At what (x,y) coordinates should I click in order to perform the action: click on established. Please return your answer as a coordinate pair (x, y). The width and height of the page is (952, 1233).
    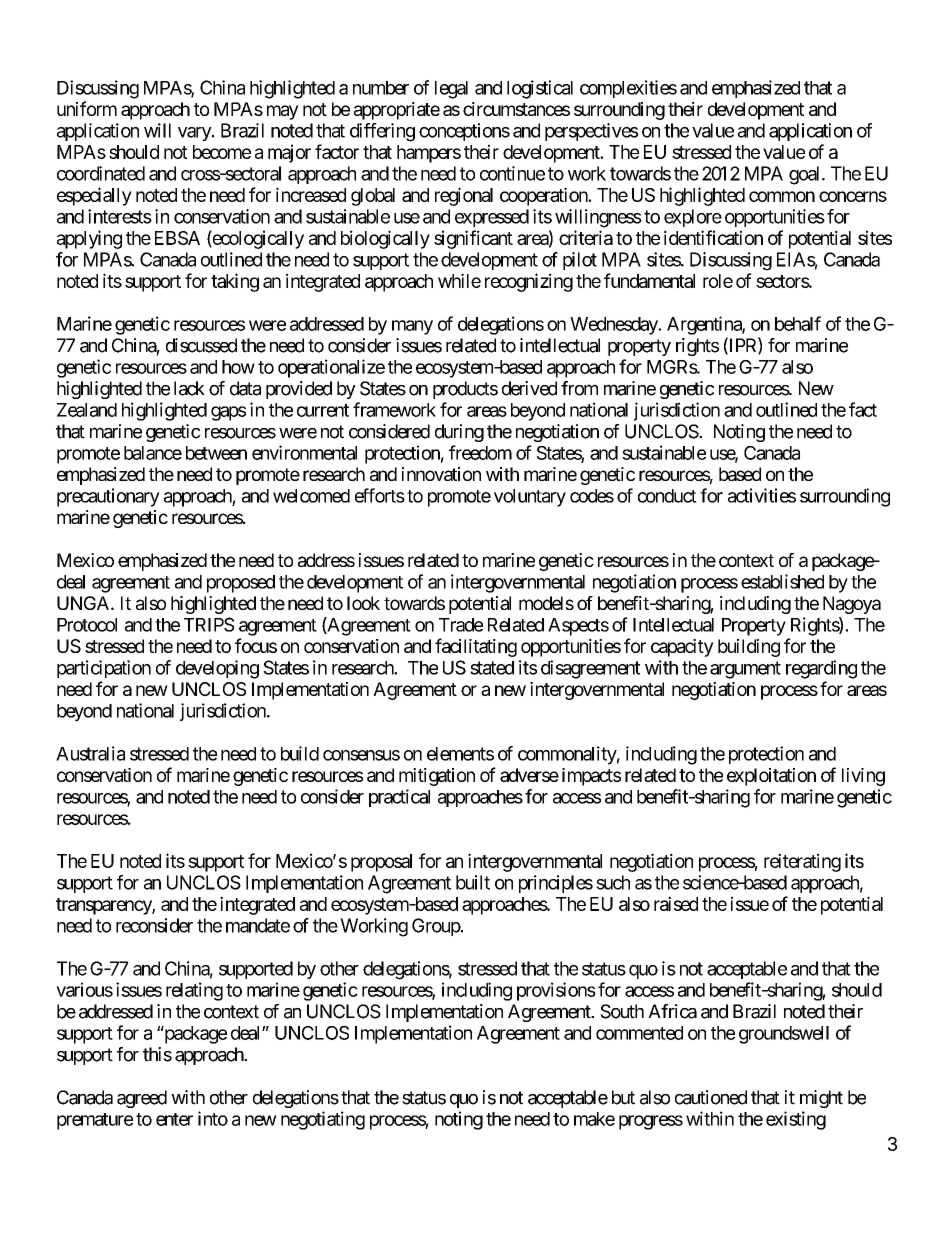
    Looking at the image, I should click on (782, 581).
